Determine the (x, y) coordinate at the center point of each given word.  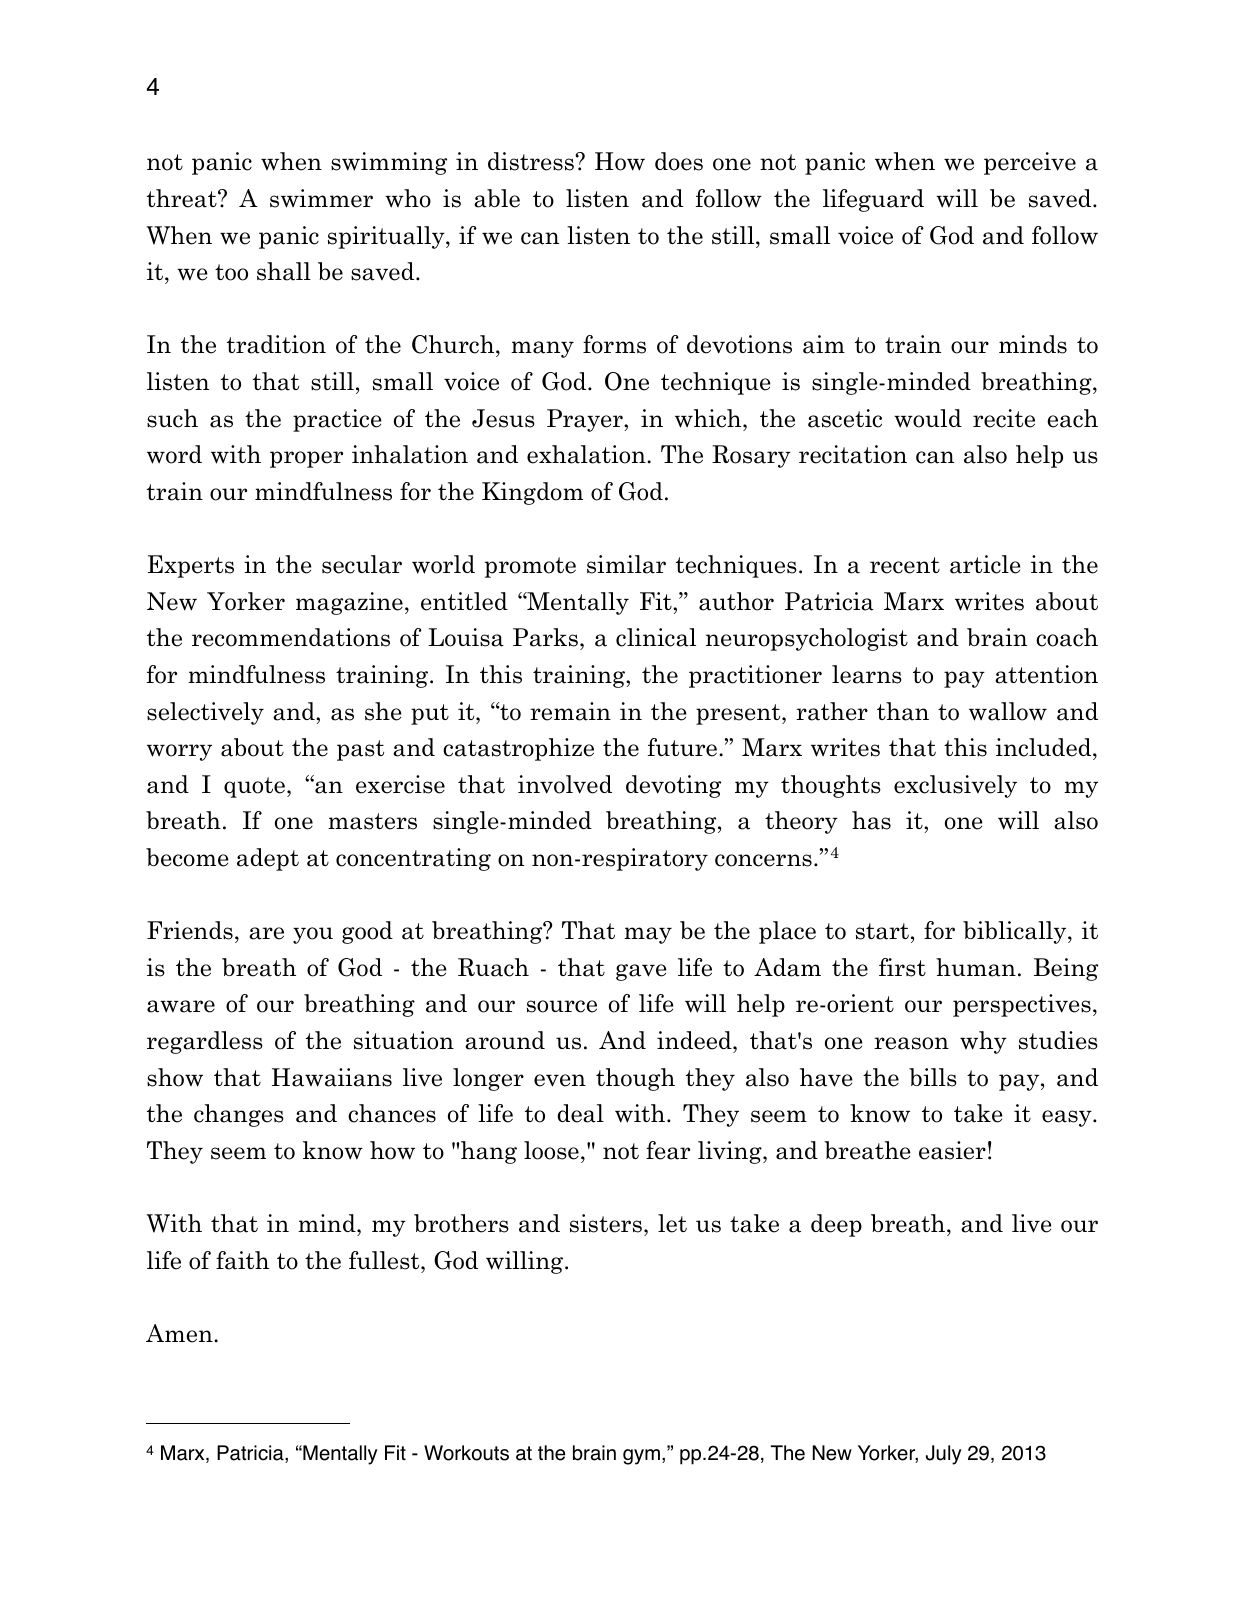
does (679, 161)
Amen (180, 1333)
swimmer (321, 198)
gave (641, 972)
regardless (205, 1042)
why (983, 1042)
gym (641, 1457)
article (985, 564)
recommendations (291, 637)
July (944, 1455)
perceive (1030, 163)
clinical (656, 637)
